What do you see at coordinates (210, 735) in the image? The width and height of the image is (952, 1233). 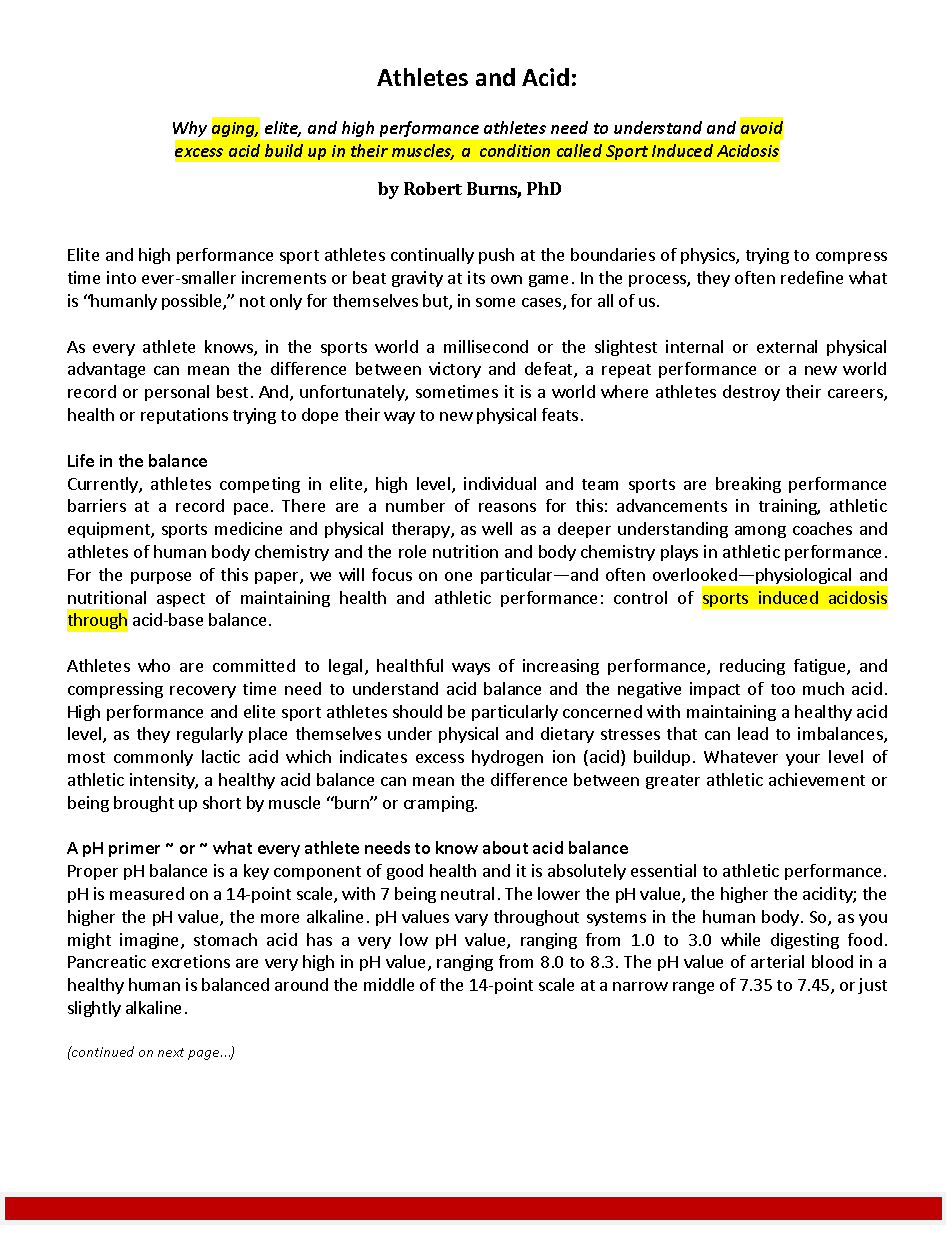 I see `regularly` at bounding box center [210, 735].
